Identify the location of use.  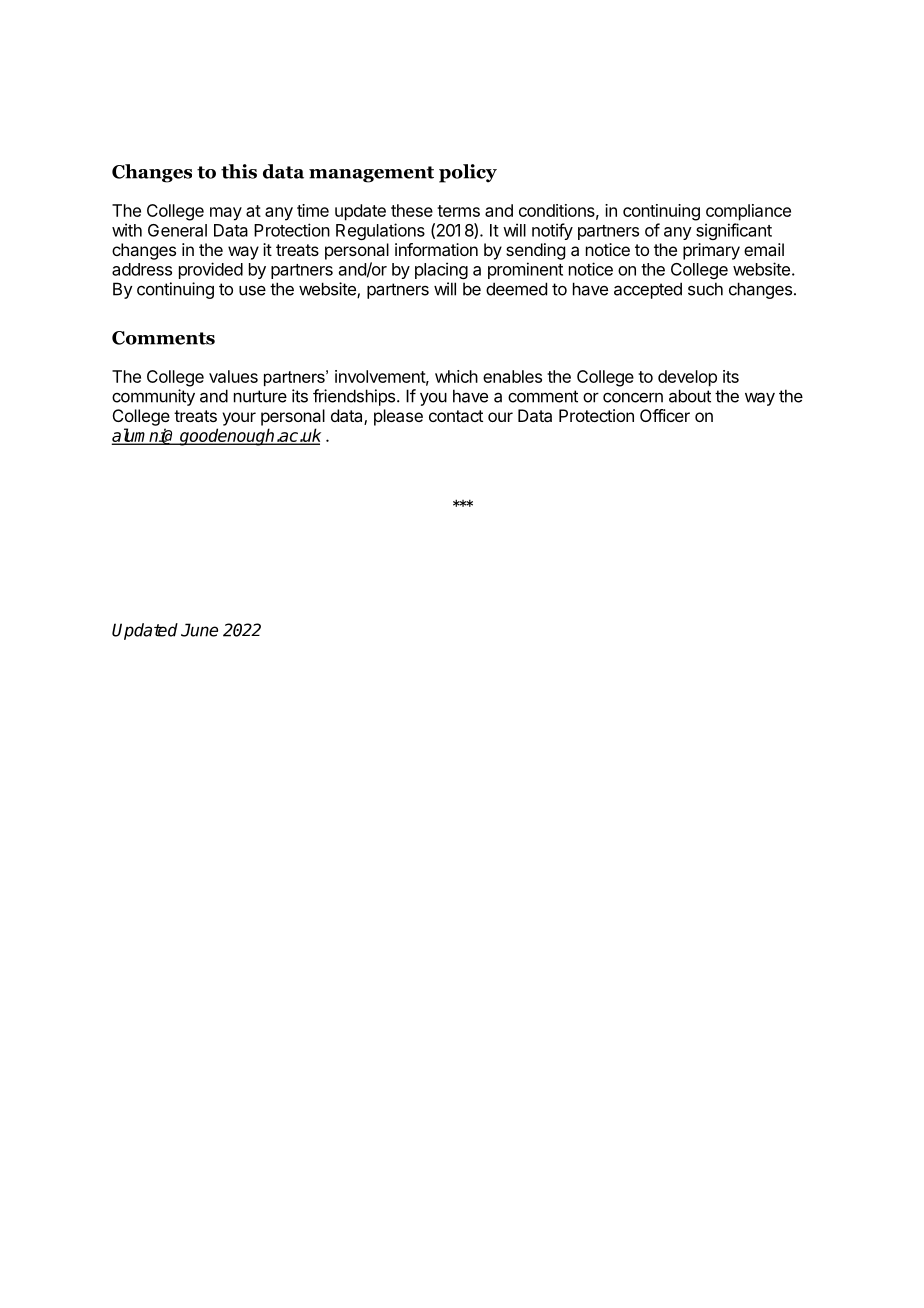
(252, 290).
